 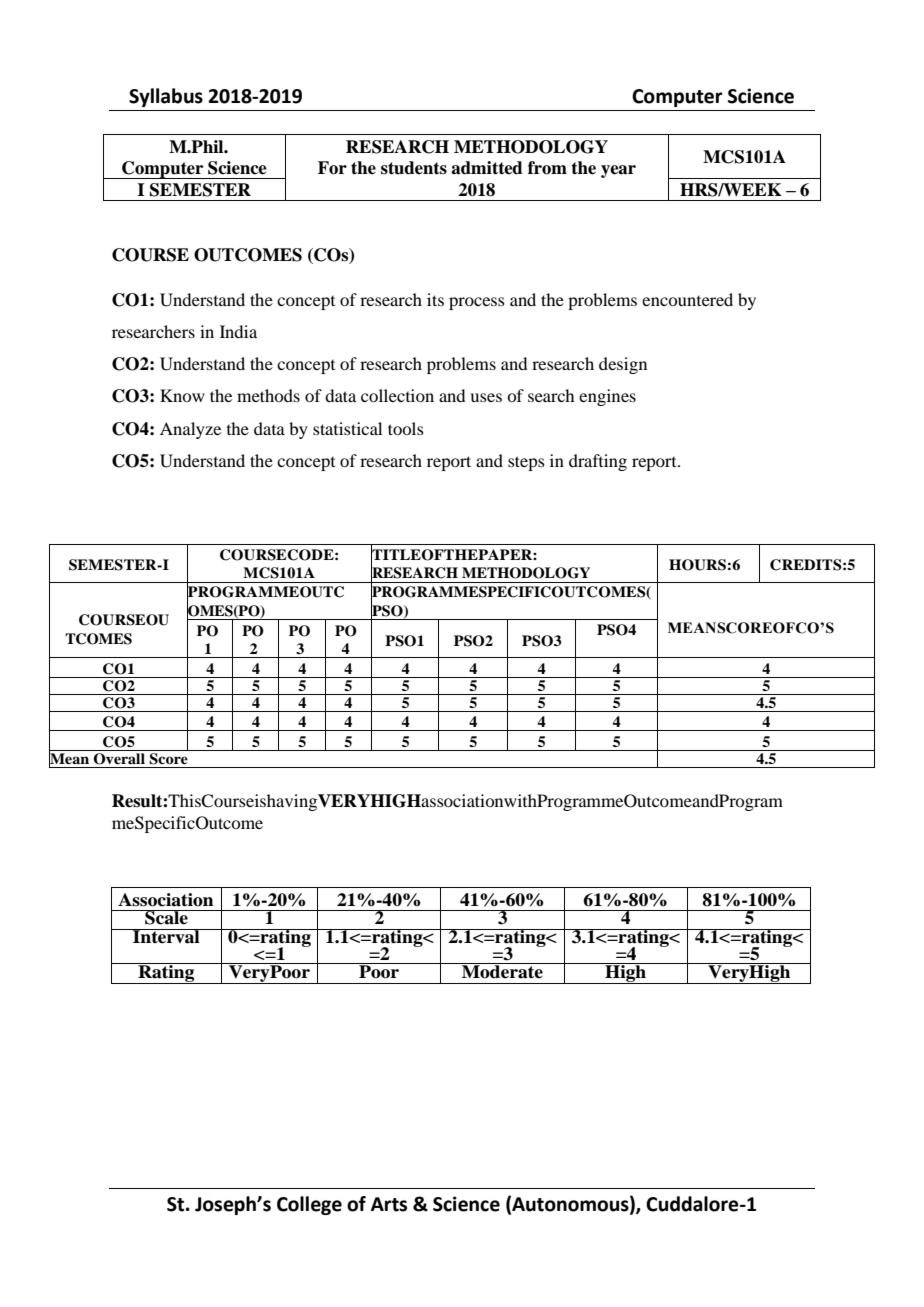 I want to click on methods, so click(x=268, y=395).
